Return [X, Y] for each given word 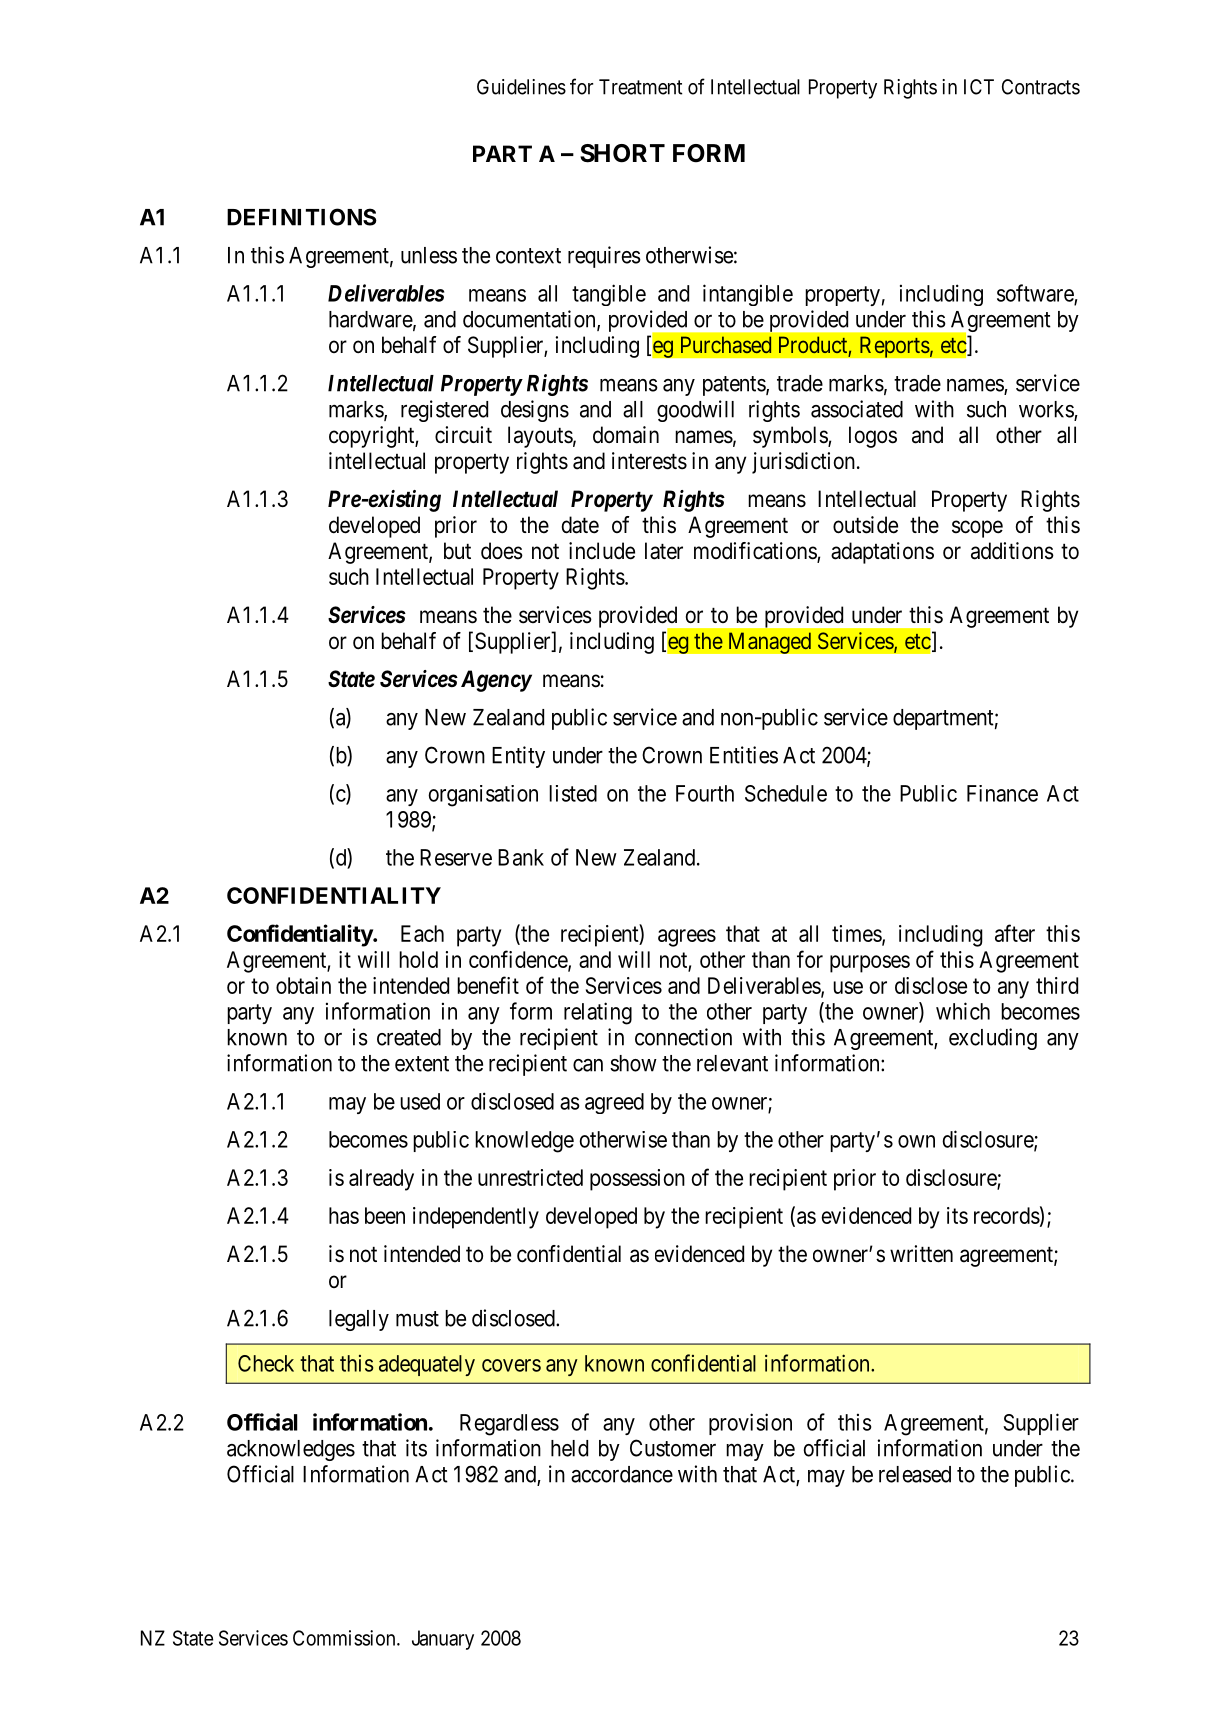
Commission [345, 1638]
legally [359, 1320]
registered [444, 411]
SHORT [622, 153]
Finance [1002, 793]
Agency [496, 681]
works [1047, 410]
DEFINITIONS [302, 217]
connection [683, 1037]
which [963, 1011]
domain [626, 435]
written [921, 1254]
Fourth [705, 793]
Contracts [1041, 87]
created [409, 1037]
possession [637, 1180]
